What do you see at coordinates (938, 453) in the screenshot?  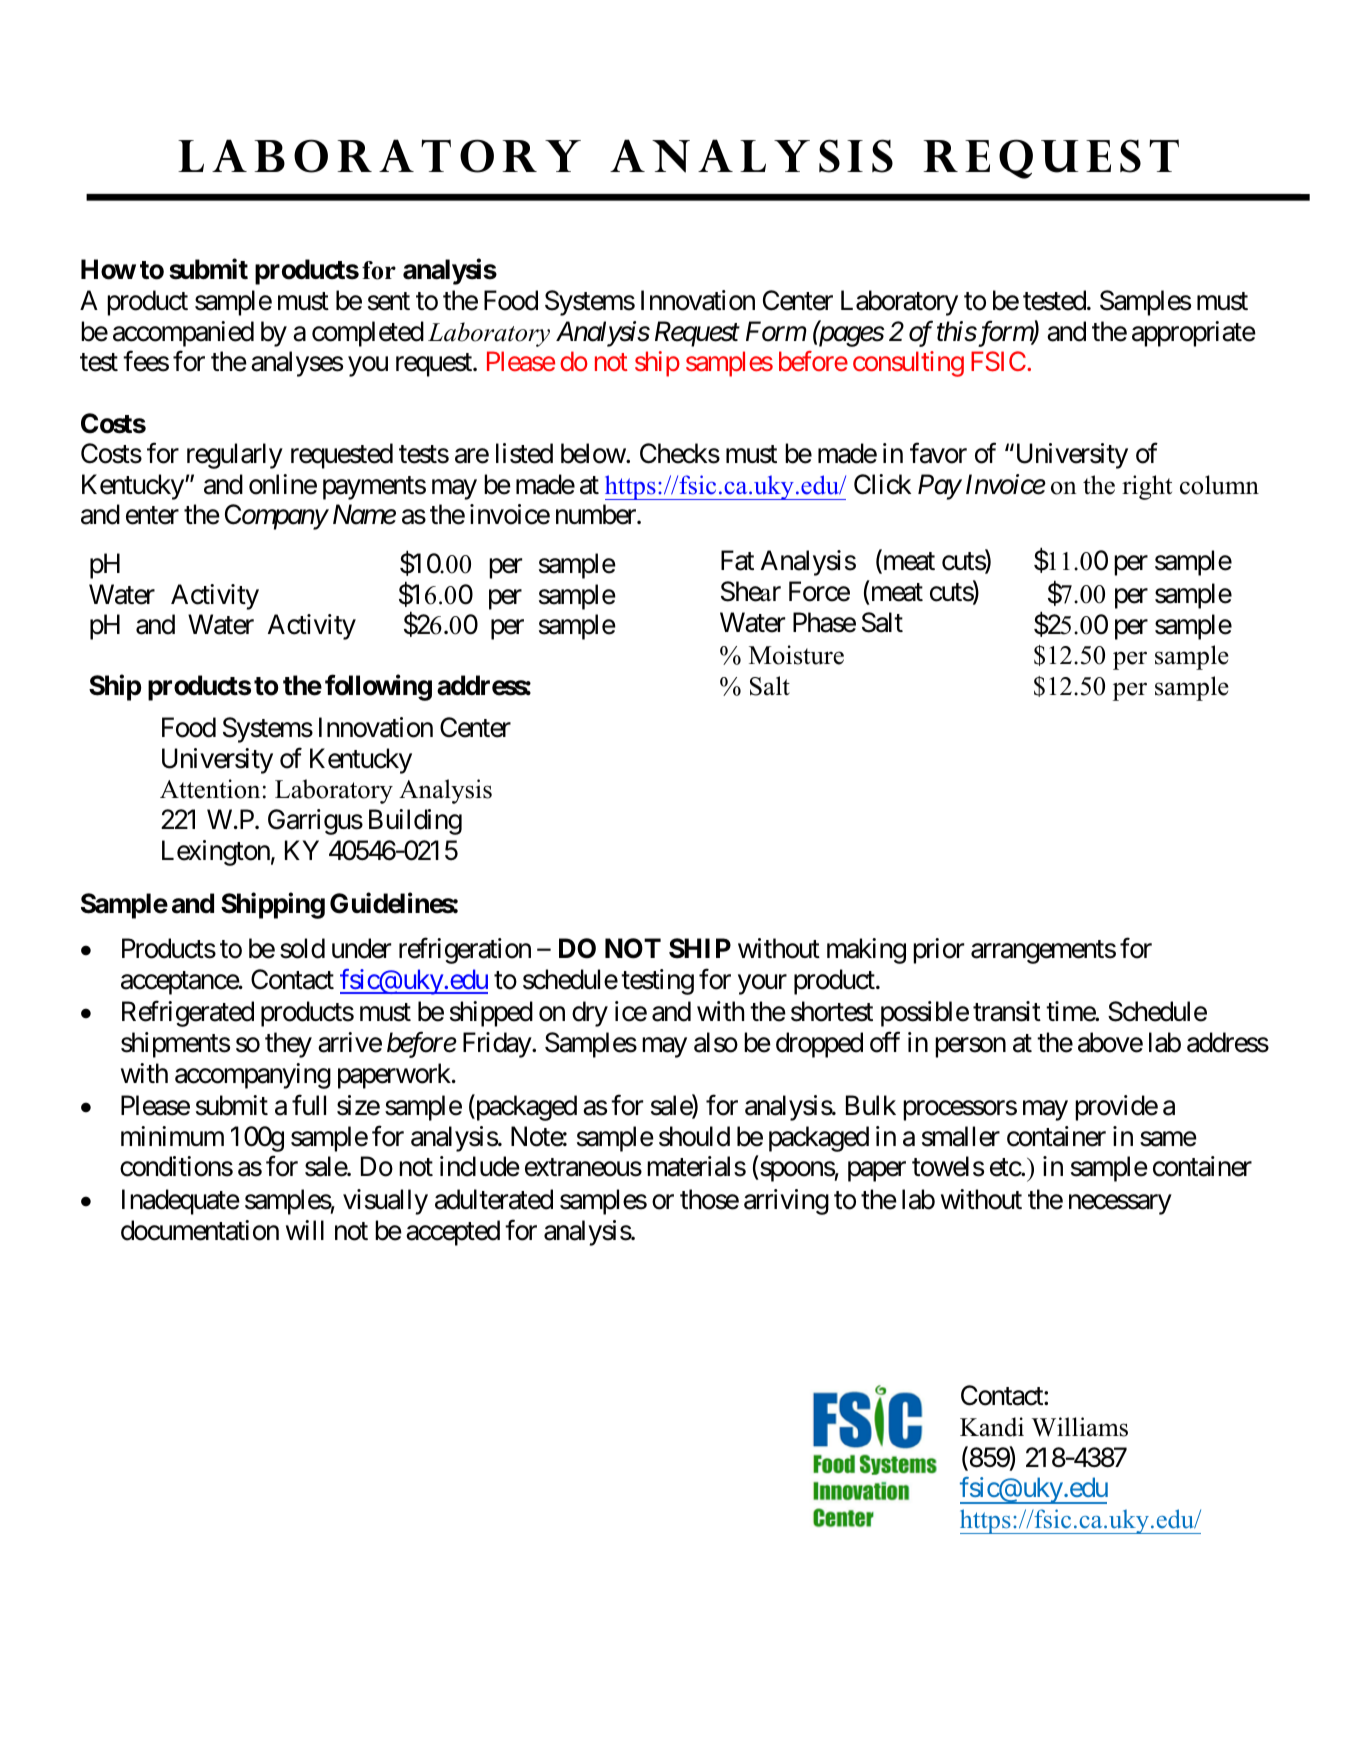 I see `favor` at bounding box center [938, 453].
